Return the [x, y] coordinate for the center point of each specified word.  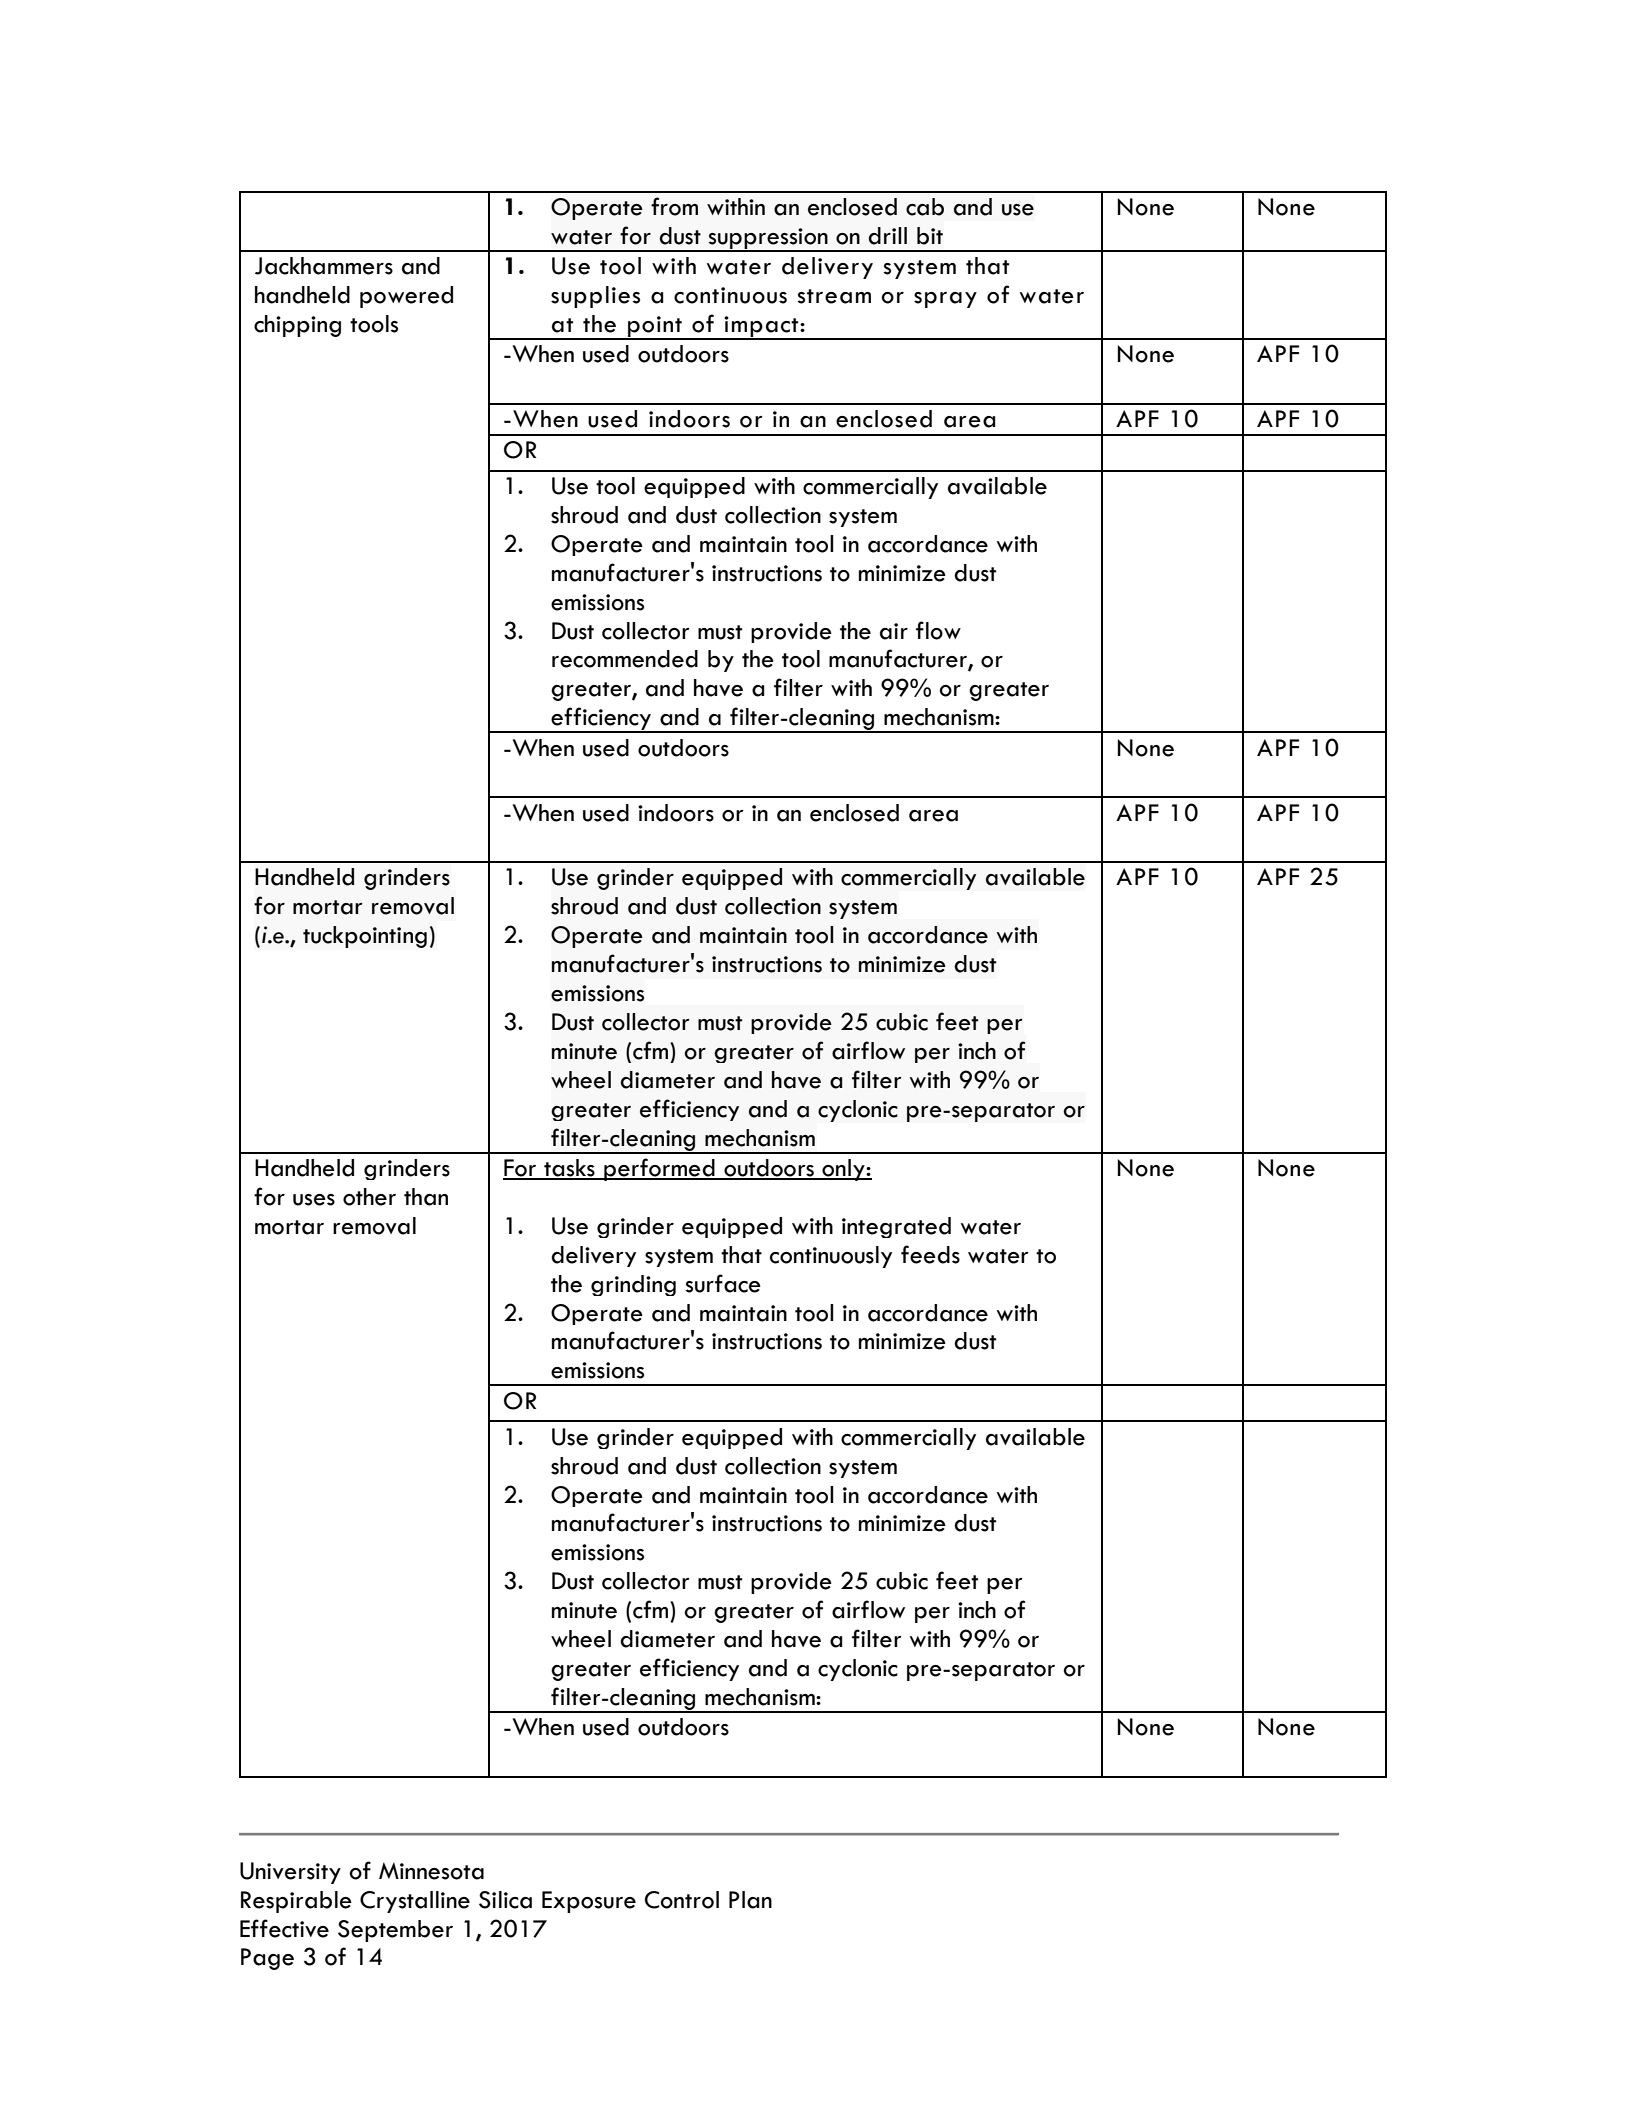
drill [887, 236]
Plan [750, 1900]
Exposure [589, 1902]
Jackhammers [324, 266]
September [395, 1931]
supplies [595, 297]
